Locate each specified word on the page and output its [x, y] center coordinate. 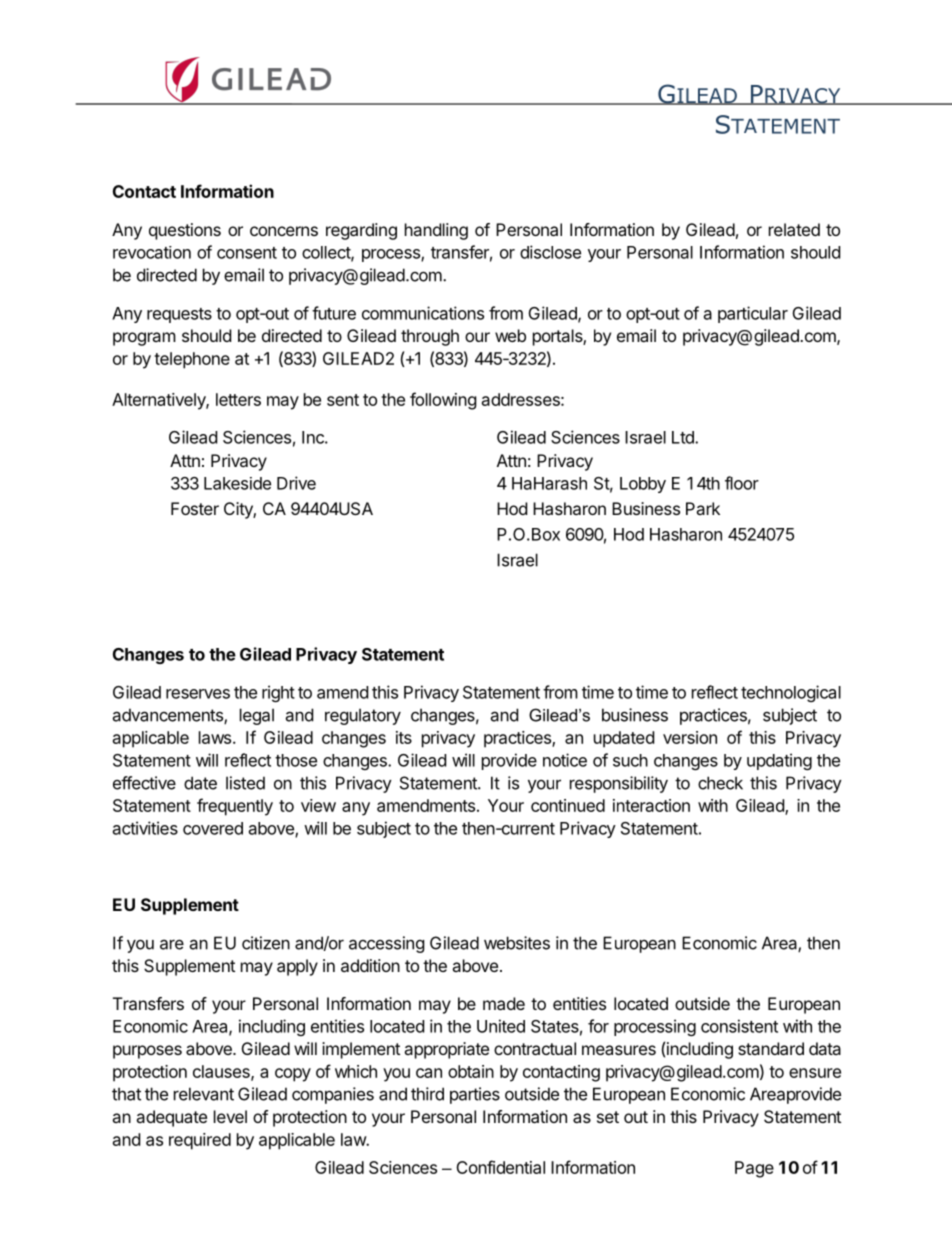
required [200, 1141]
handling [436, 231]
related [794, 229]
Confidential [500, 1167]
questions [185, 231]
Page [754, 1169]
